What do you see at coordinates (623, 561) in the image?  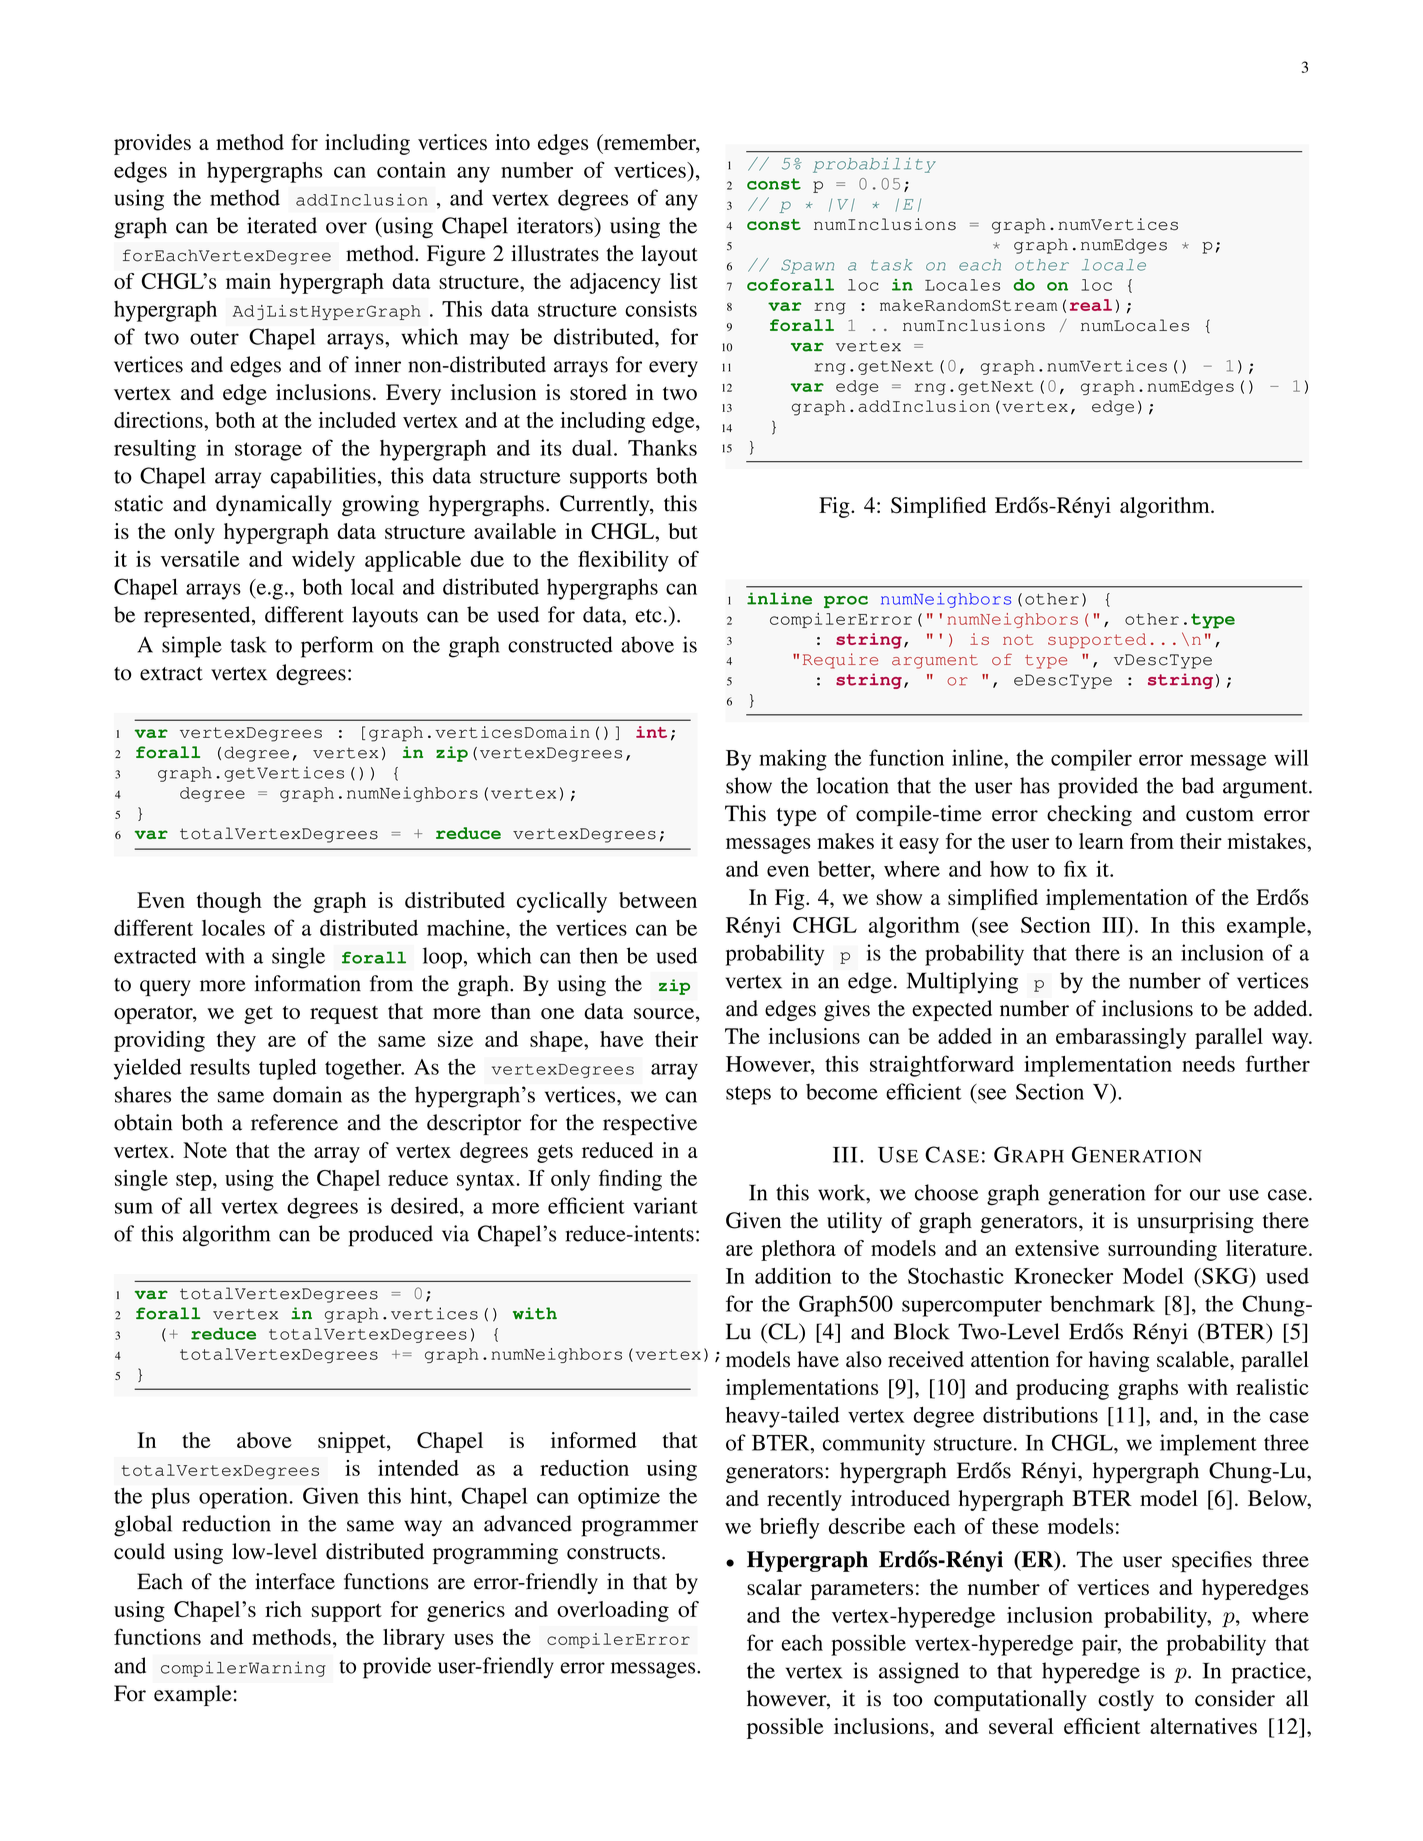 I see `flexibility` at bounding box center [623, 561].
